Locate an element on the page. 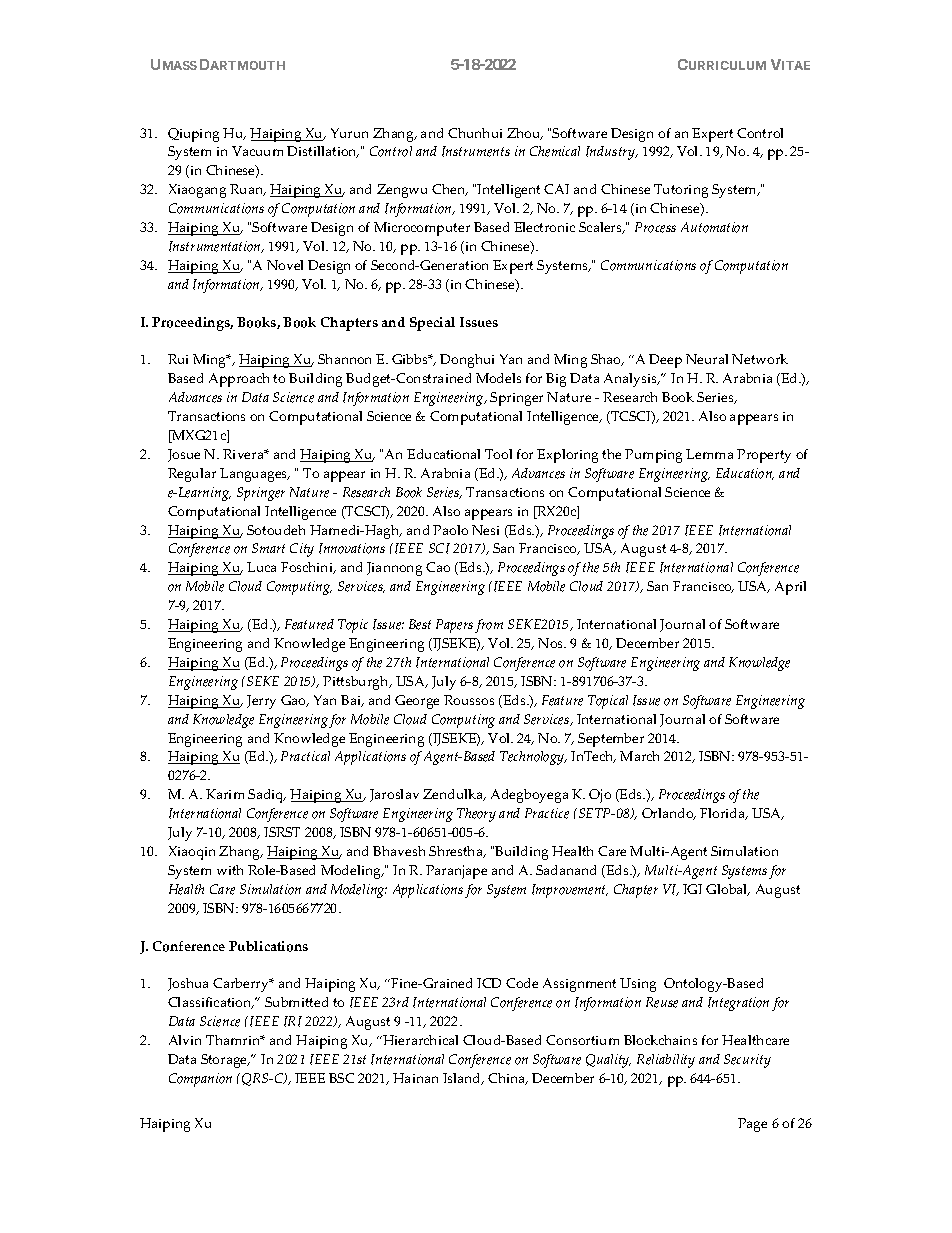 This document has height=1233, width=952. Tutoring is located at coordinates (681, 191).
